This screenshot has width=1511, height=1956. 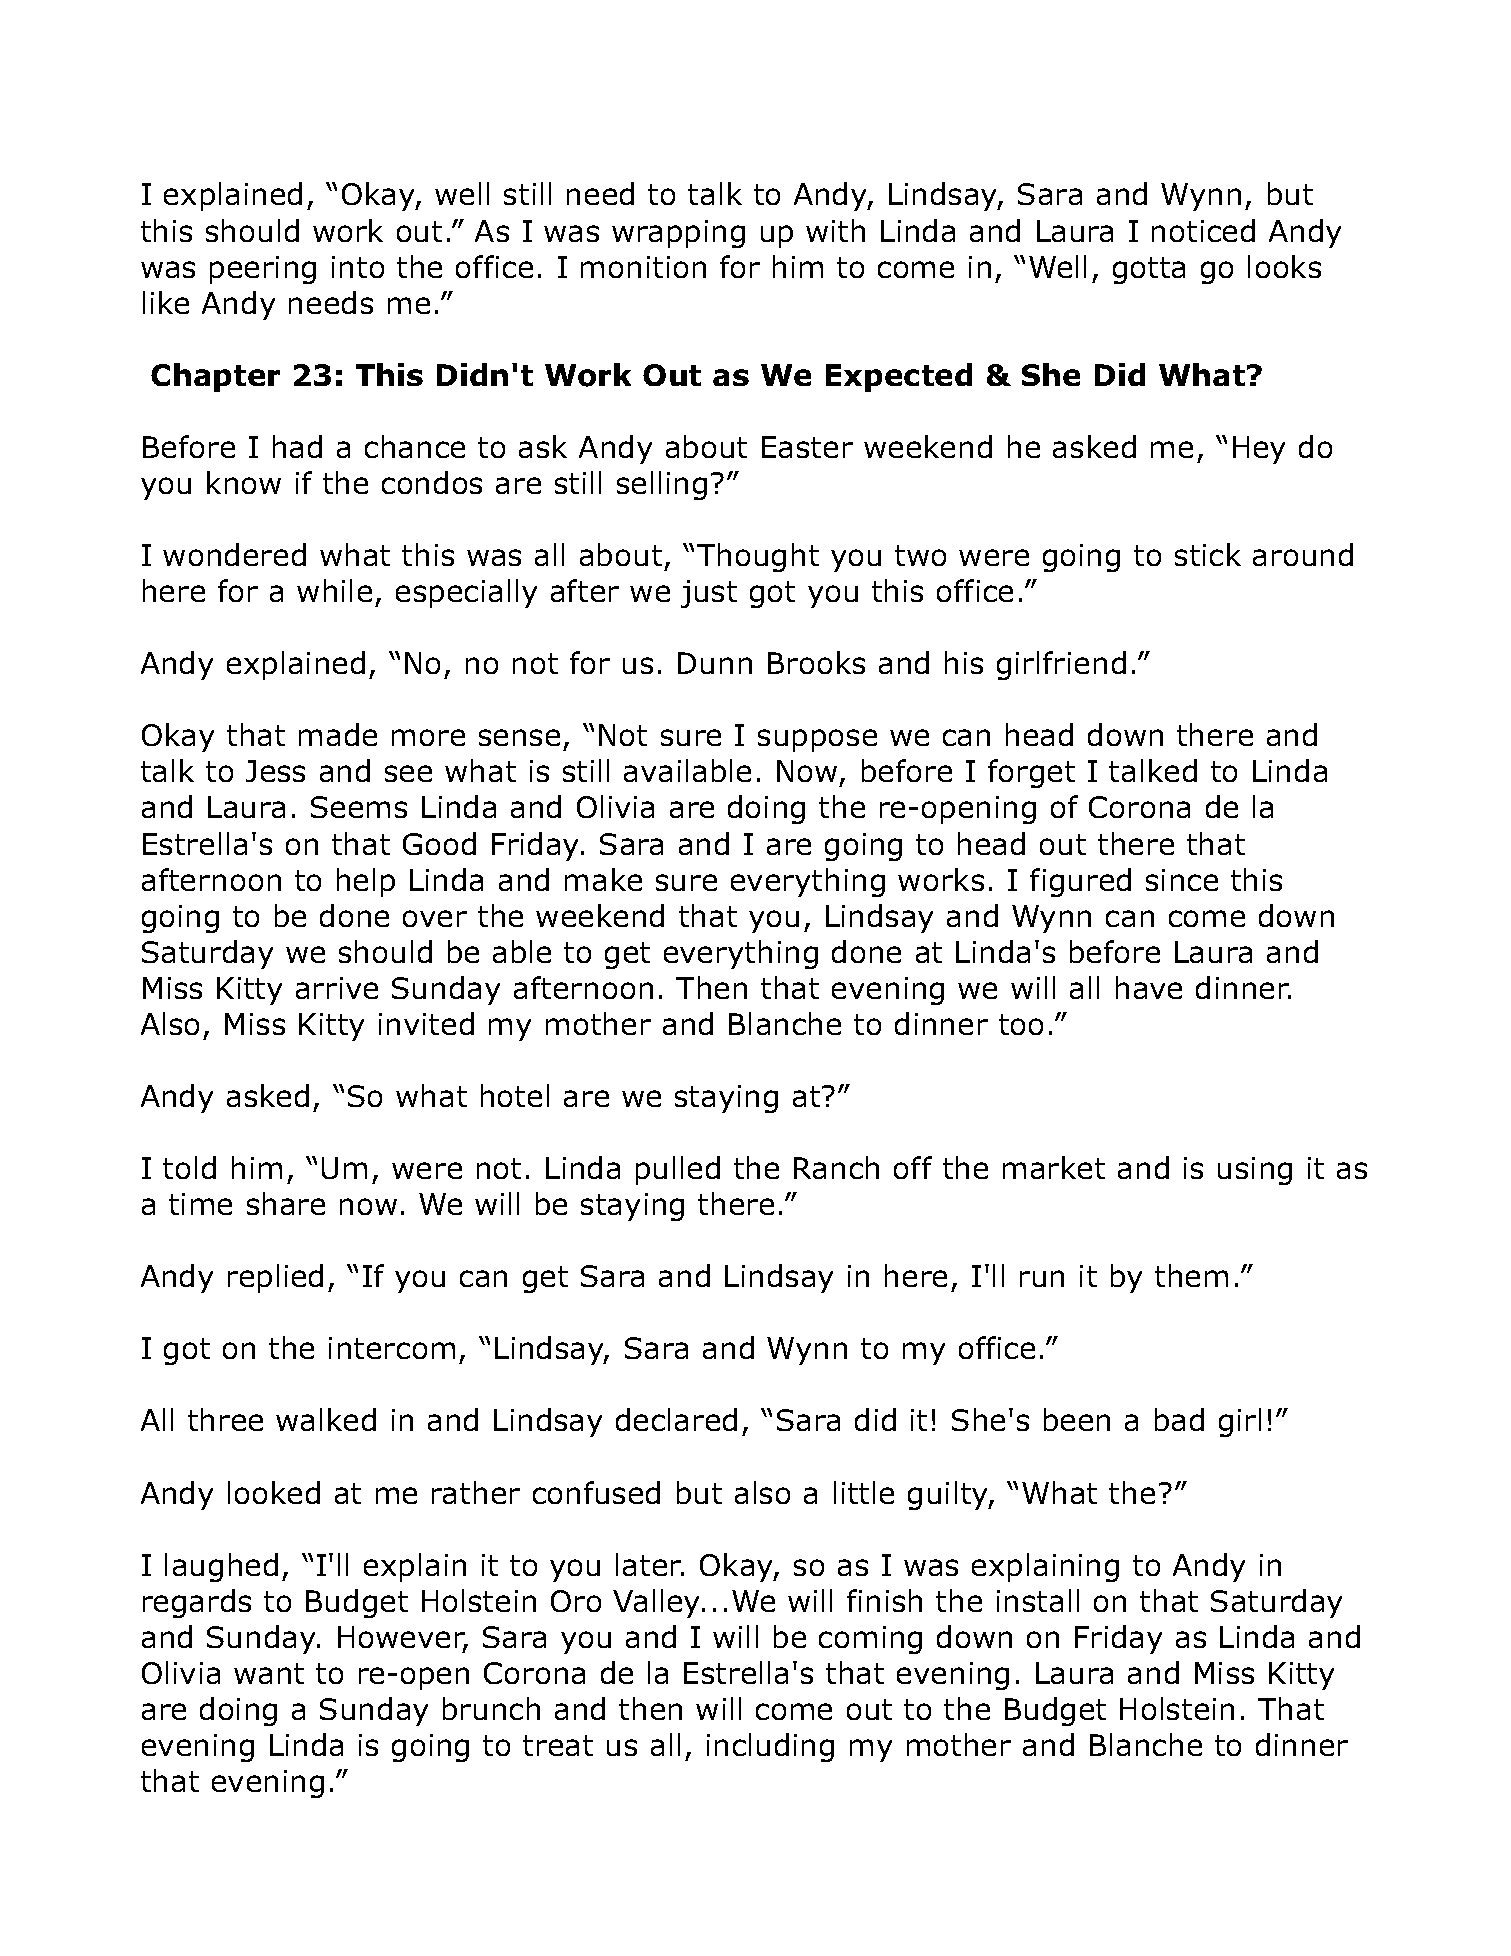 I want to click on install, so click(x=1038, y=1600).
